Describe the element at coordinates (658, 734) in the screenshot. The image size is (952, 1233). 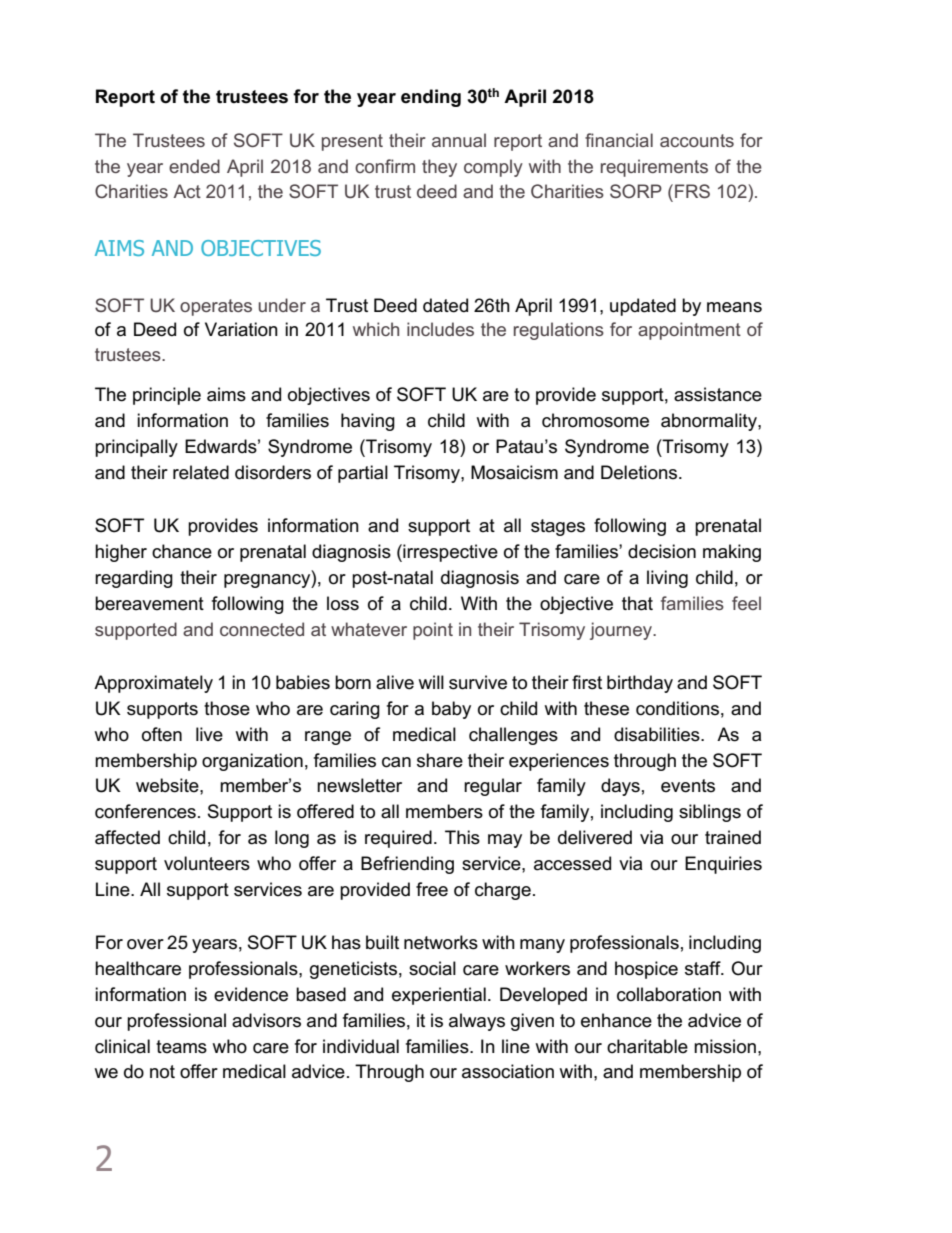
I see `disabilities` at that location.
